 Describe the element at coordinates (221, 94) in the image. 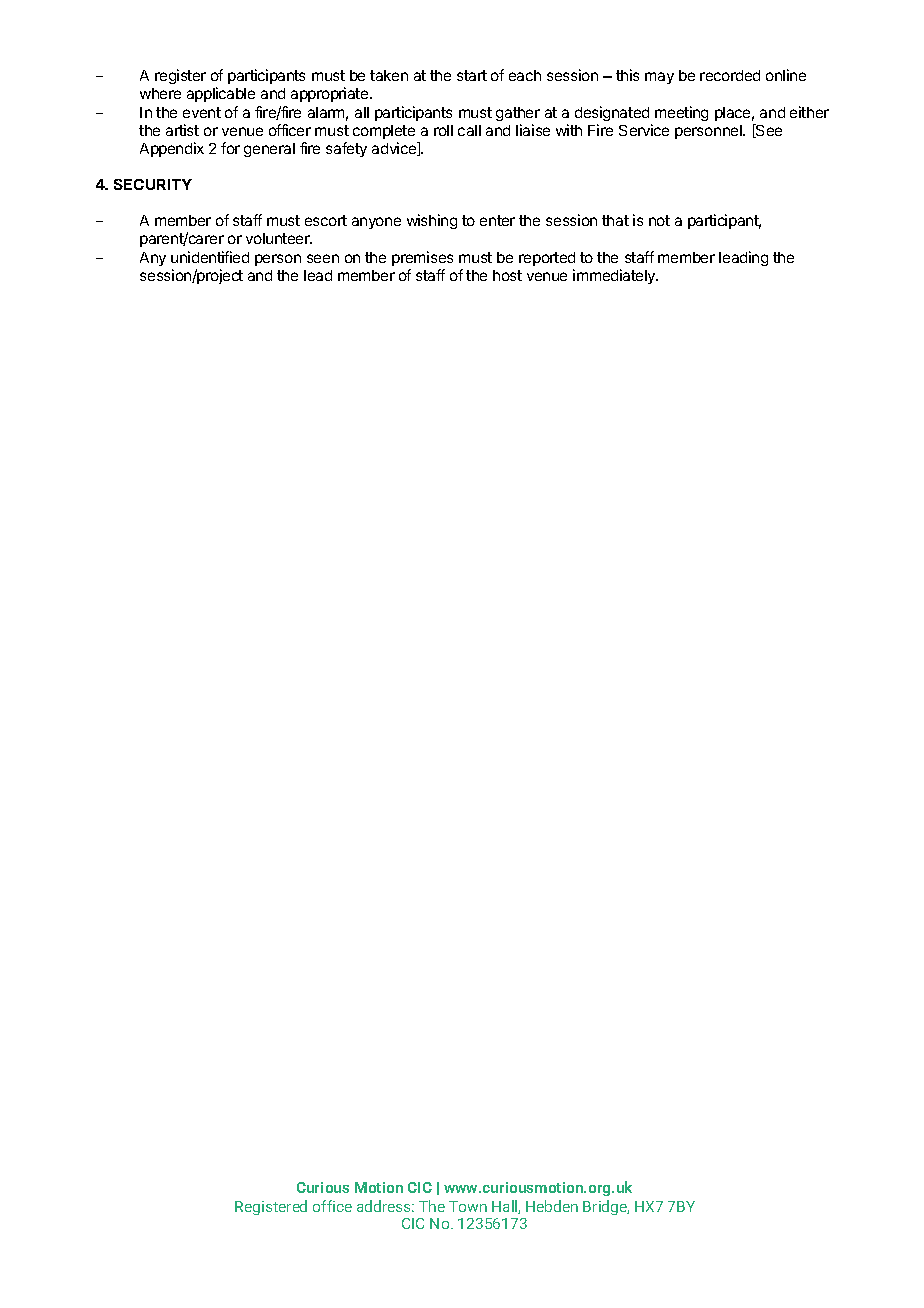

I see `applicable` at that location.
